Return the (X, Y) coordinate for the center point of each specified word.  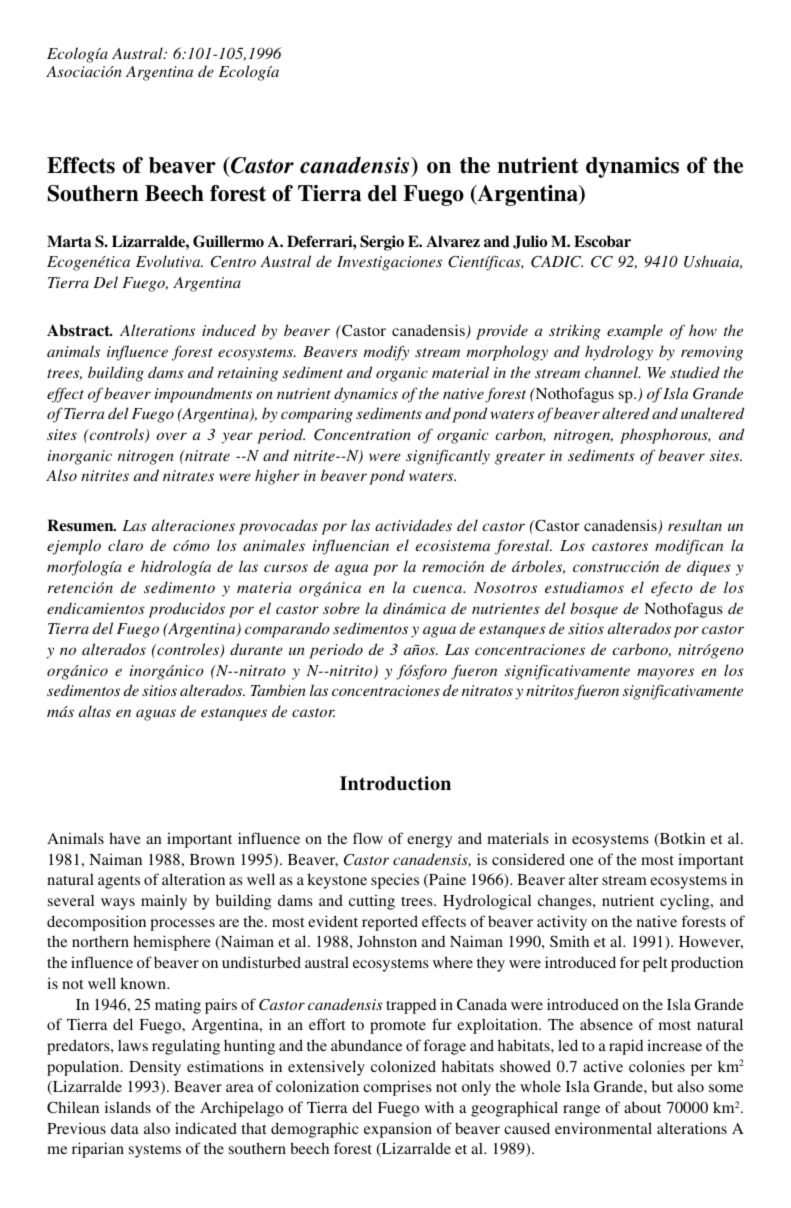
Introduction (395, 783)
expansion (398, 1130)
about (642, 1107)
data (125, 1128)
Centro (233, 262)
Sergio (382, 243)
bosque (594, 610)
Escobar (602, 241)
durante (256, 649)
